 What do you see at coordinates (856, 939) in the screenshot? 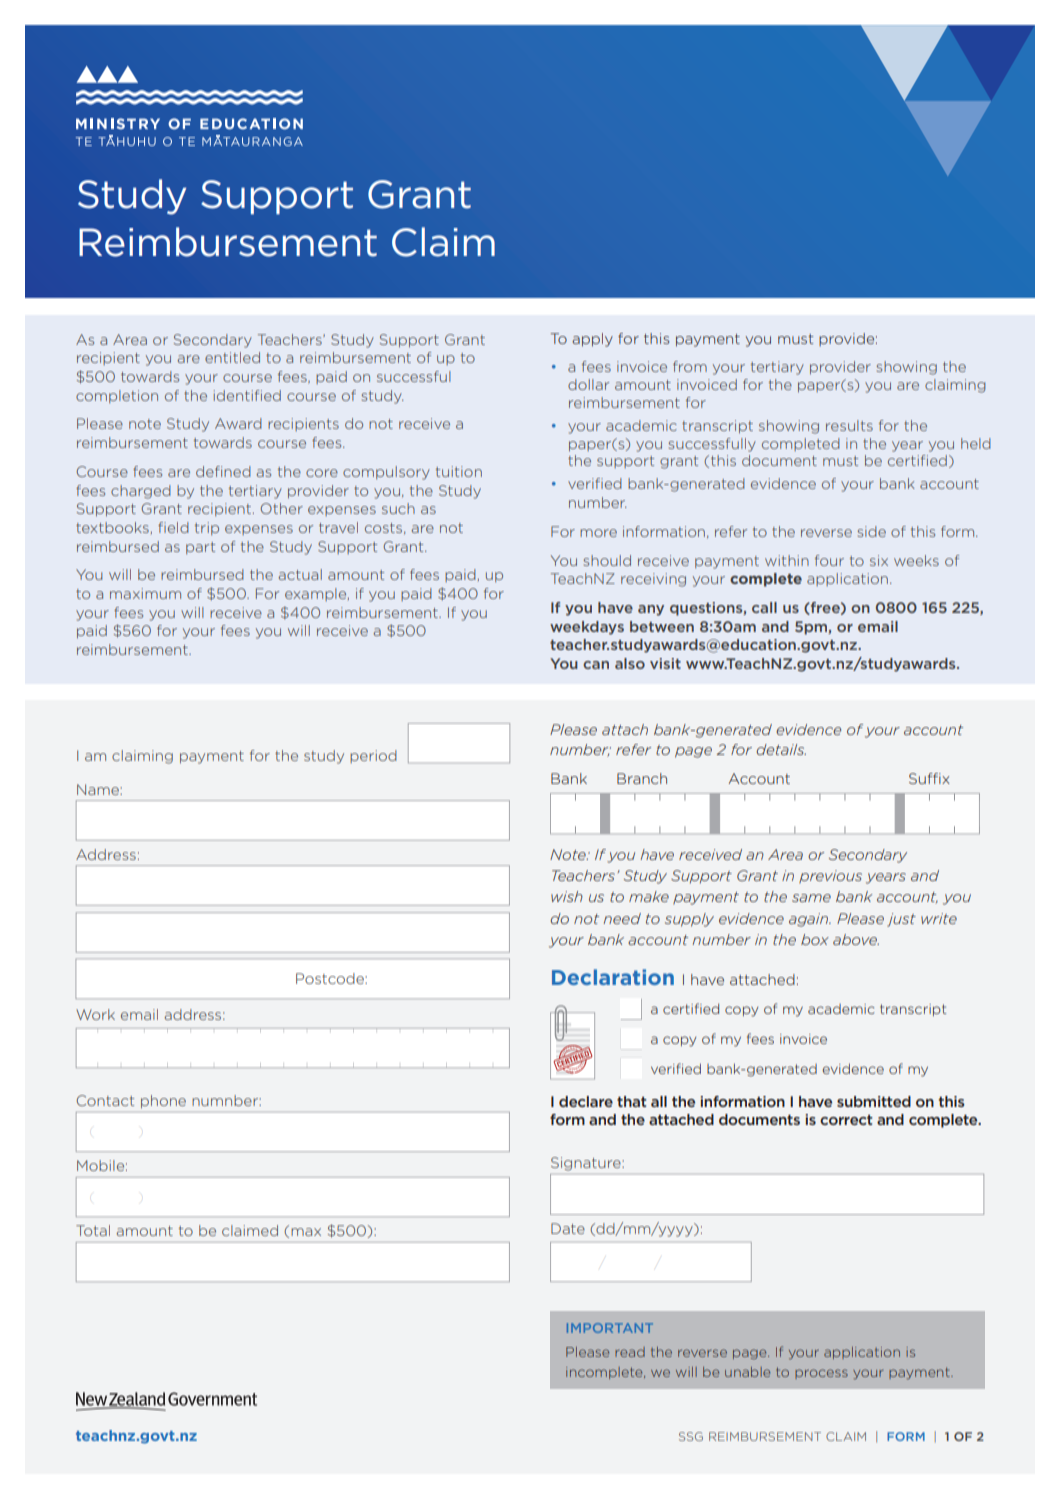
I see `above` at bounding box center [856, 939].
